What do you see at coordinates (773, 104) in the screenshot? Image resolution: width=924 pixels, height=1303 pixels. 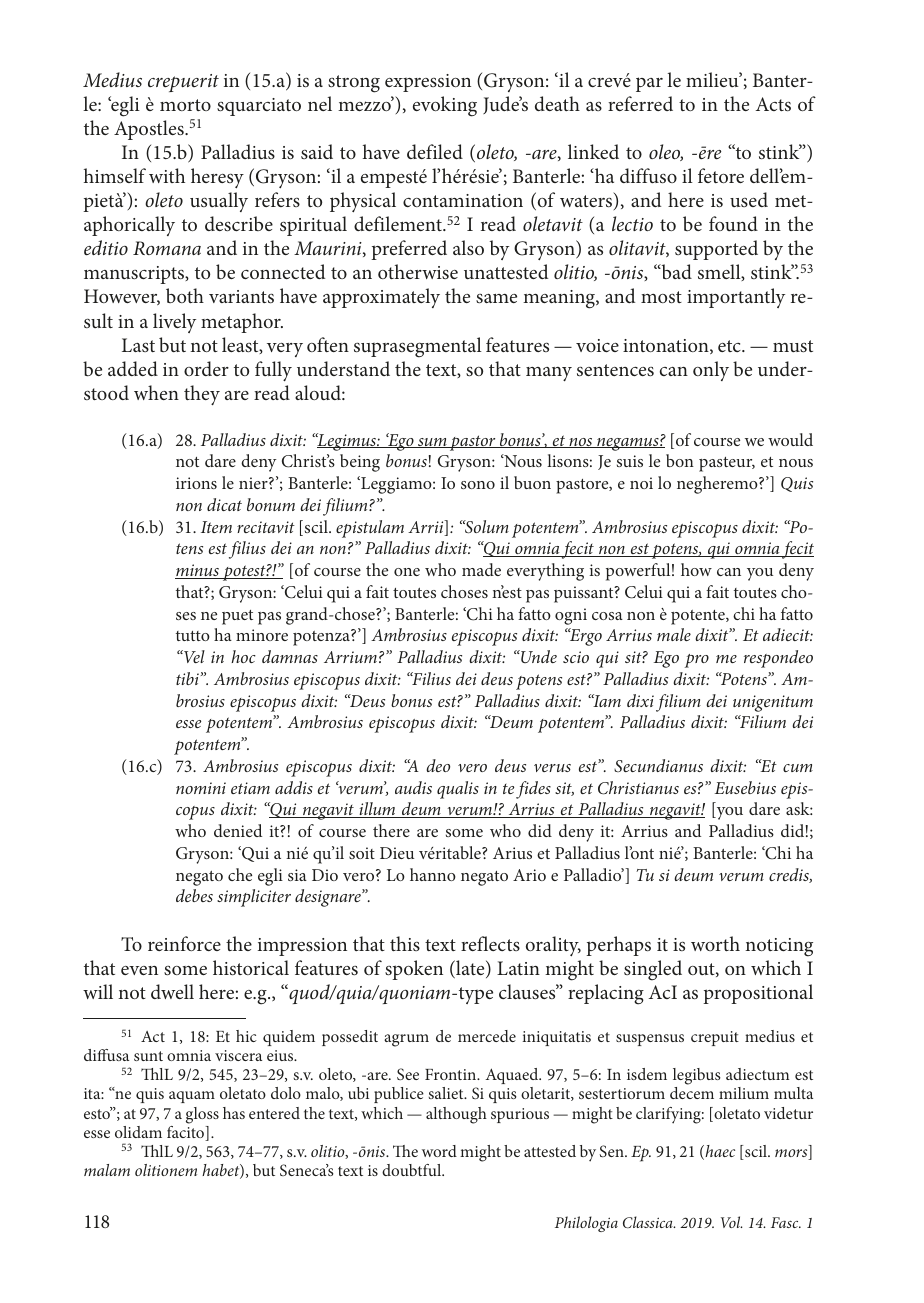 I see `Acts` at bounding box center [773, 104].
